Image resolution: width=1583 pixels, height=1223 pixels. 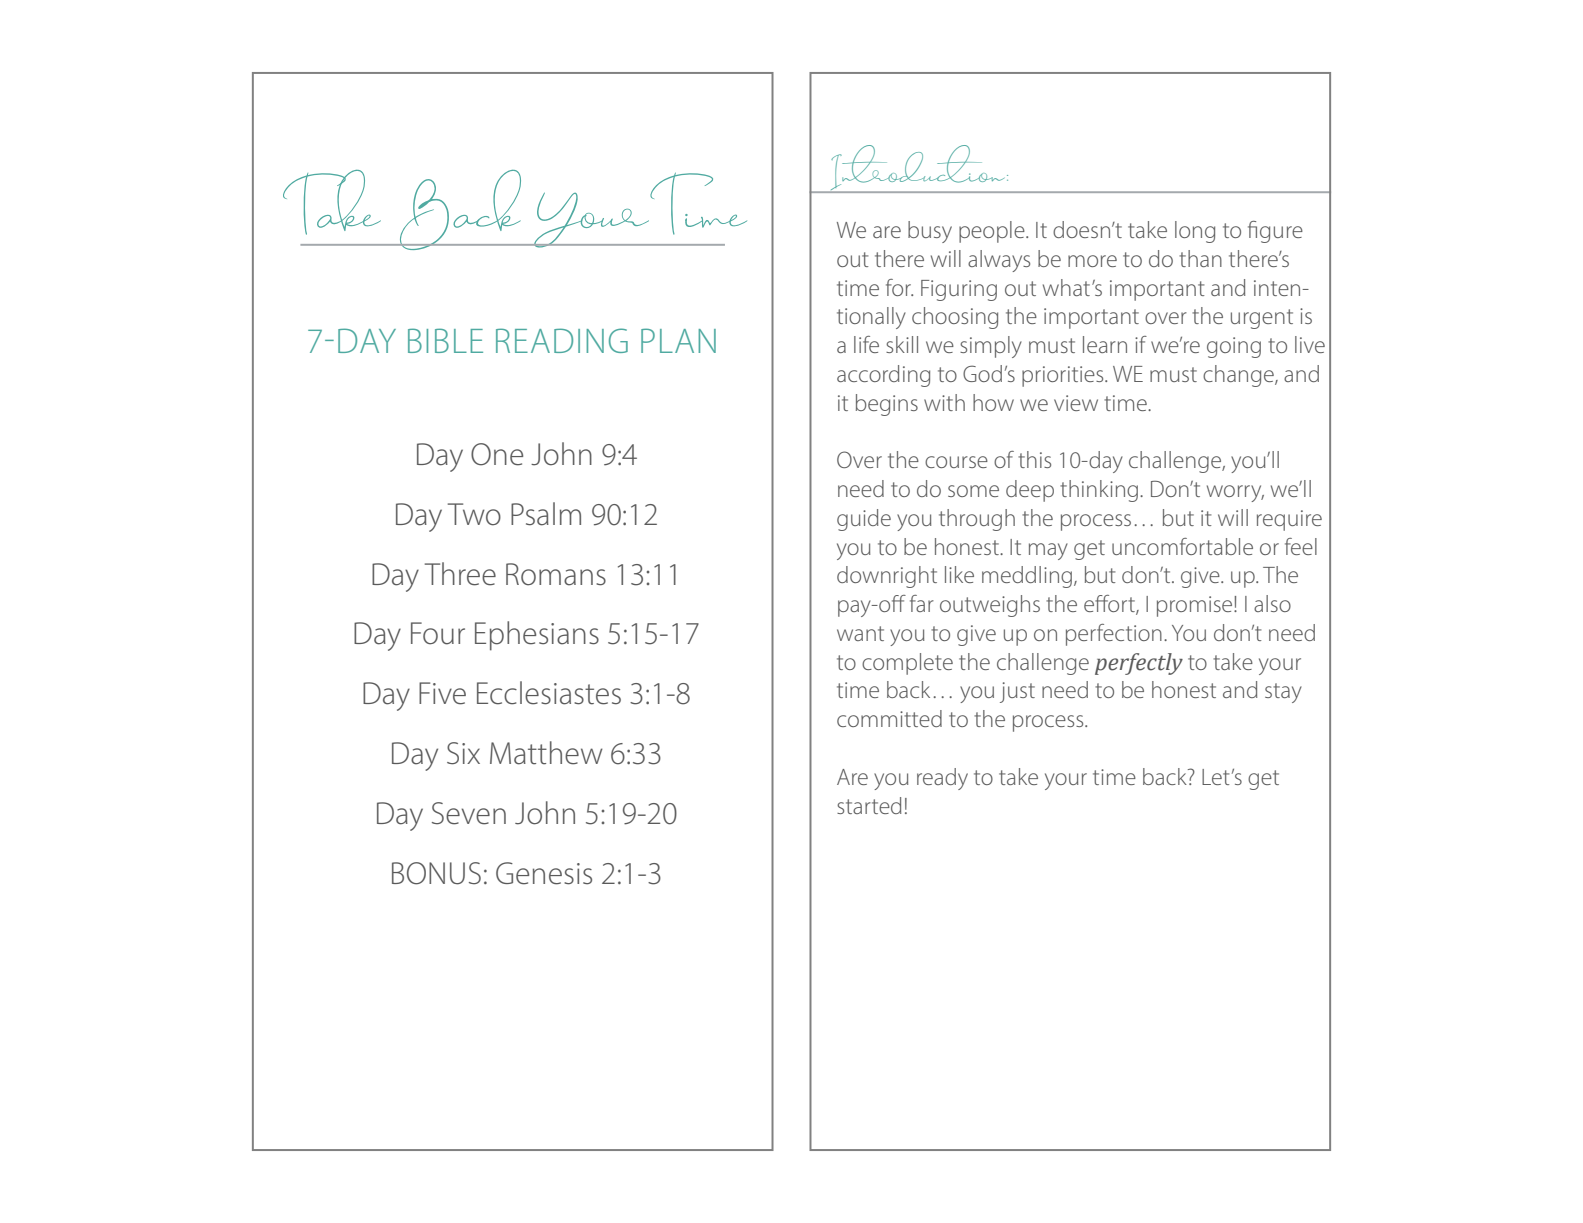 What do you see at coordinates (1182, 546) in the page?
I see `uncomfortable` at bounding box center [1182, 546].
